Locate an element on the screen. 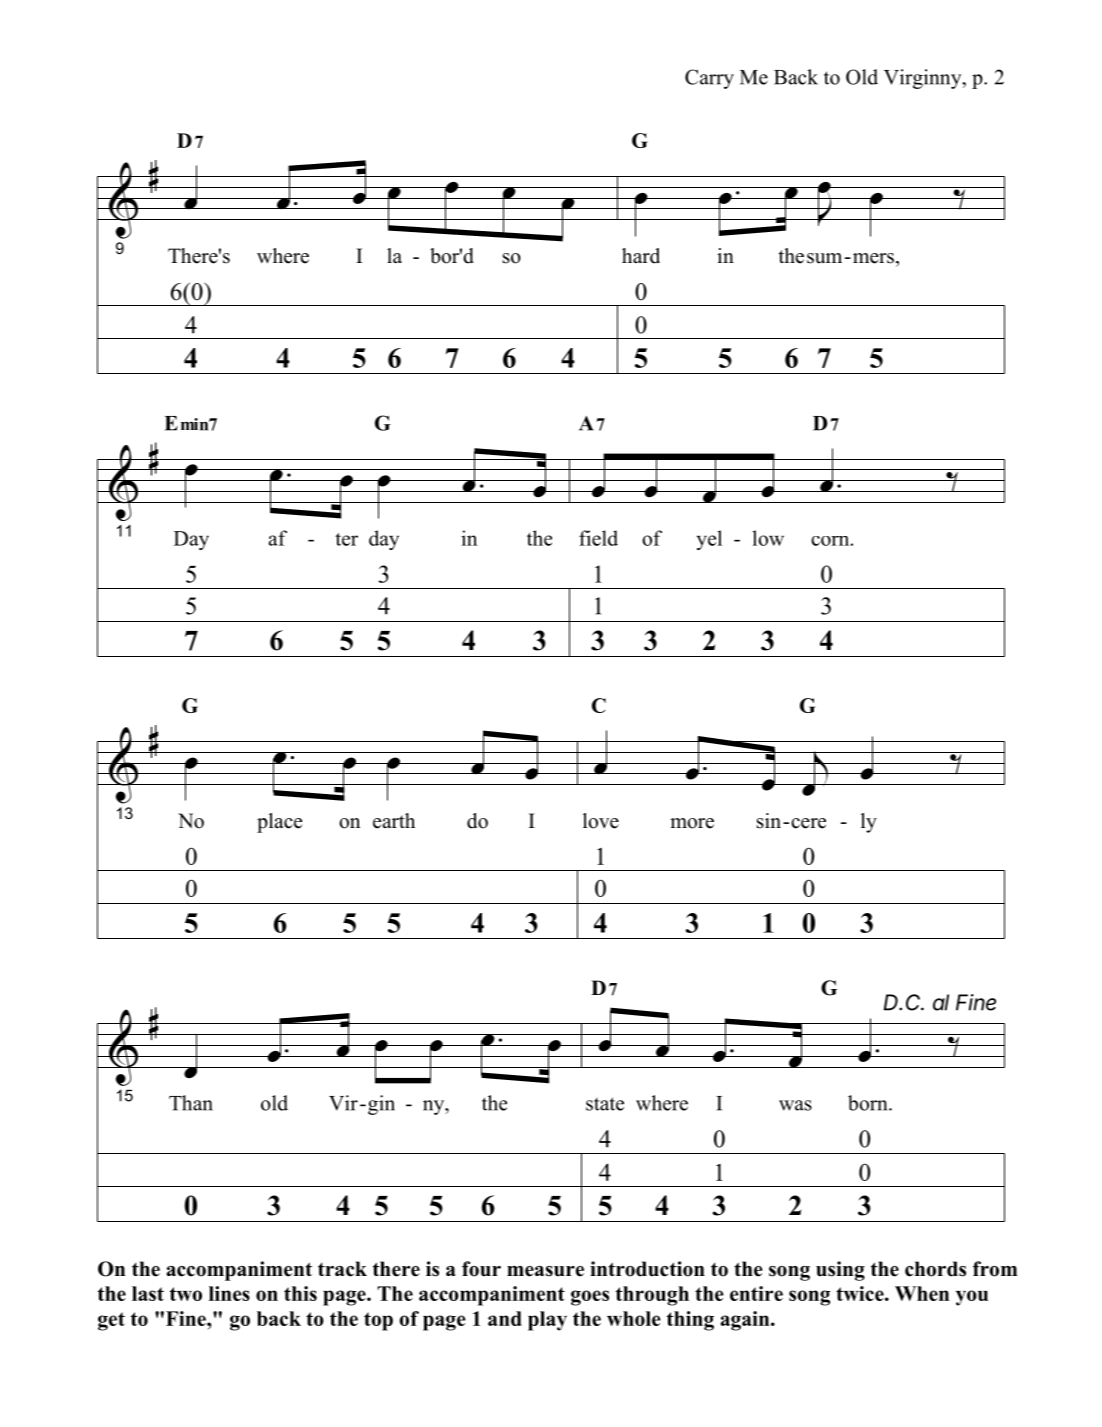 This screenshot has height=1427, width=1102. hard is located at coordinates (641, 256).
